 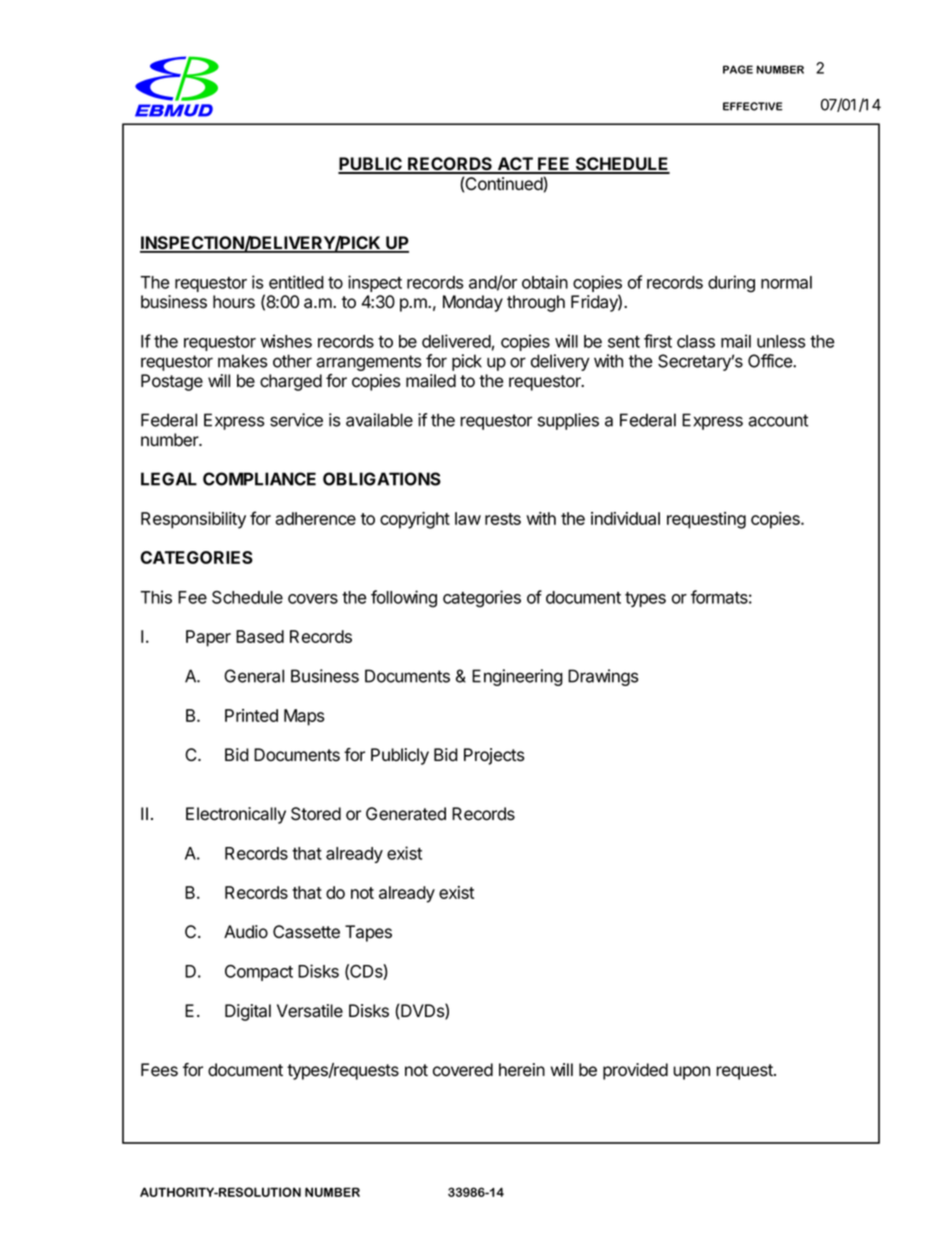 I want to click on account, so click(x=778, y=420).
